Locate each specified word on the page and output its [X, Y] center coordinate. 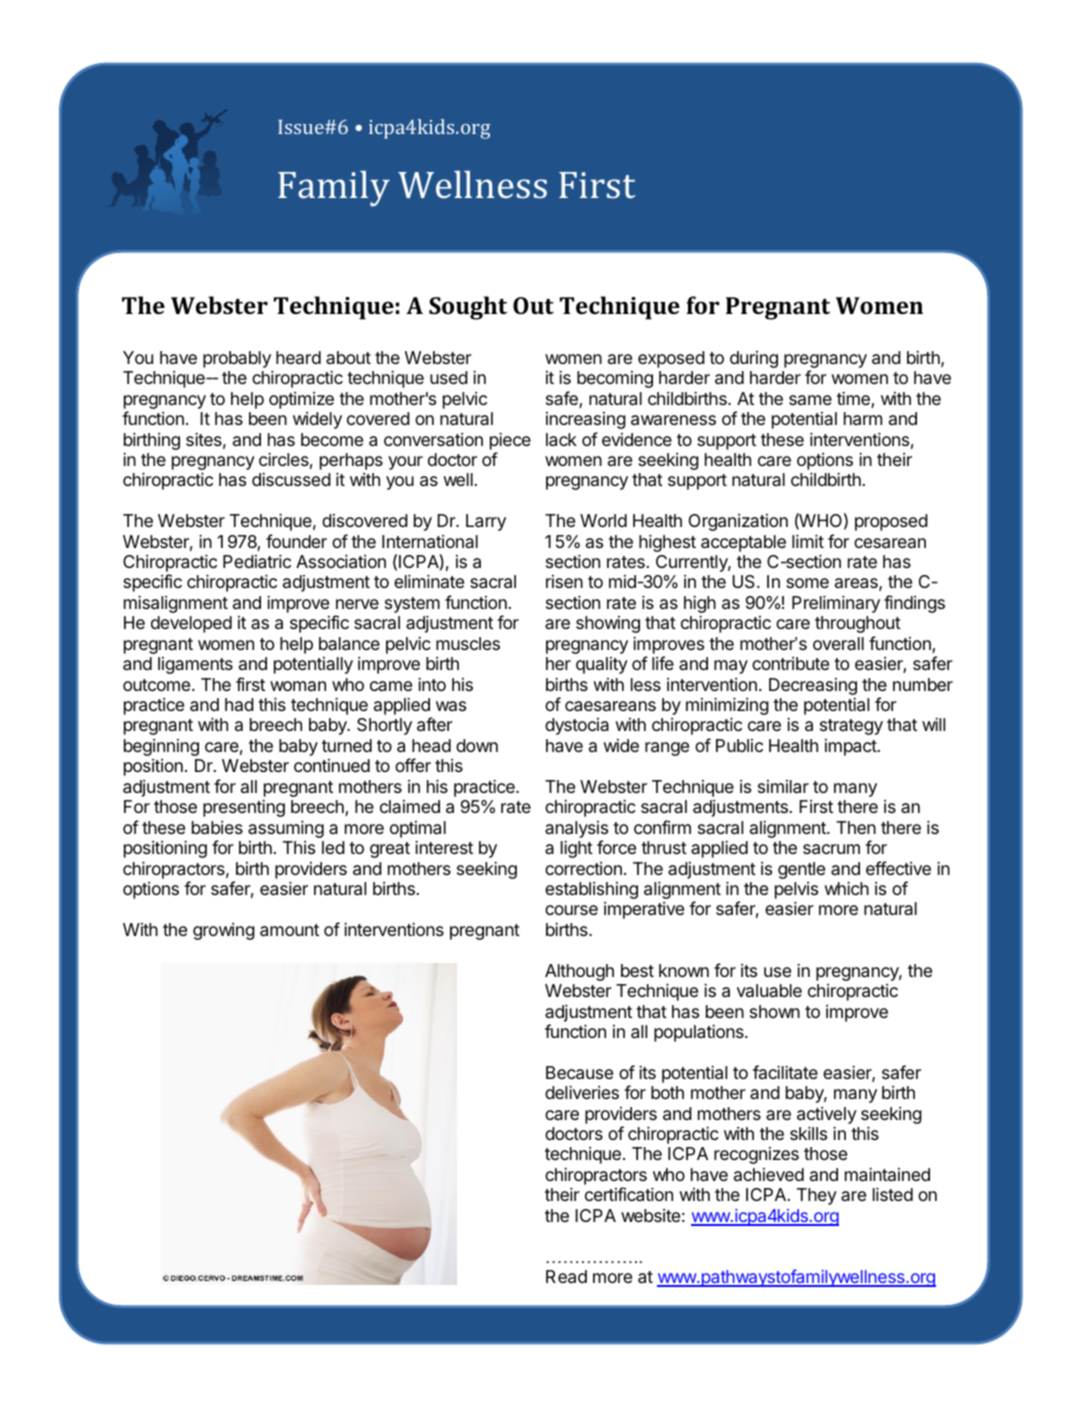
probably [237, 359]
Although [579, 972]
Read [566, 1277]
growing [224, 931]
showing [608, 624]
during [754, 359]
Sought [468, 308]
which [846, 888]
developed [191, 624]
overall [838, 643]
